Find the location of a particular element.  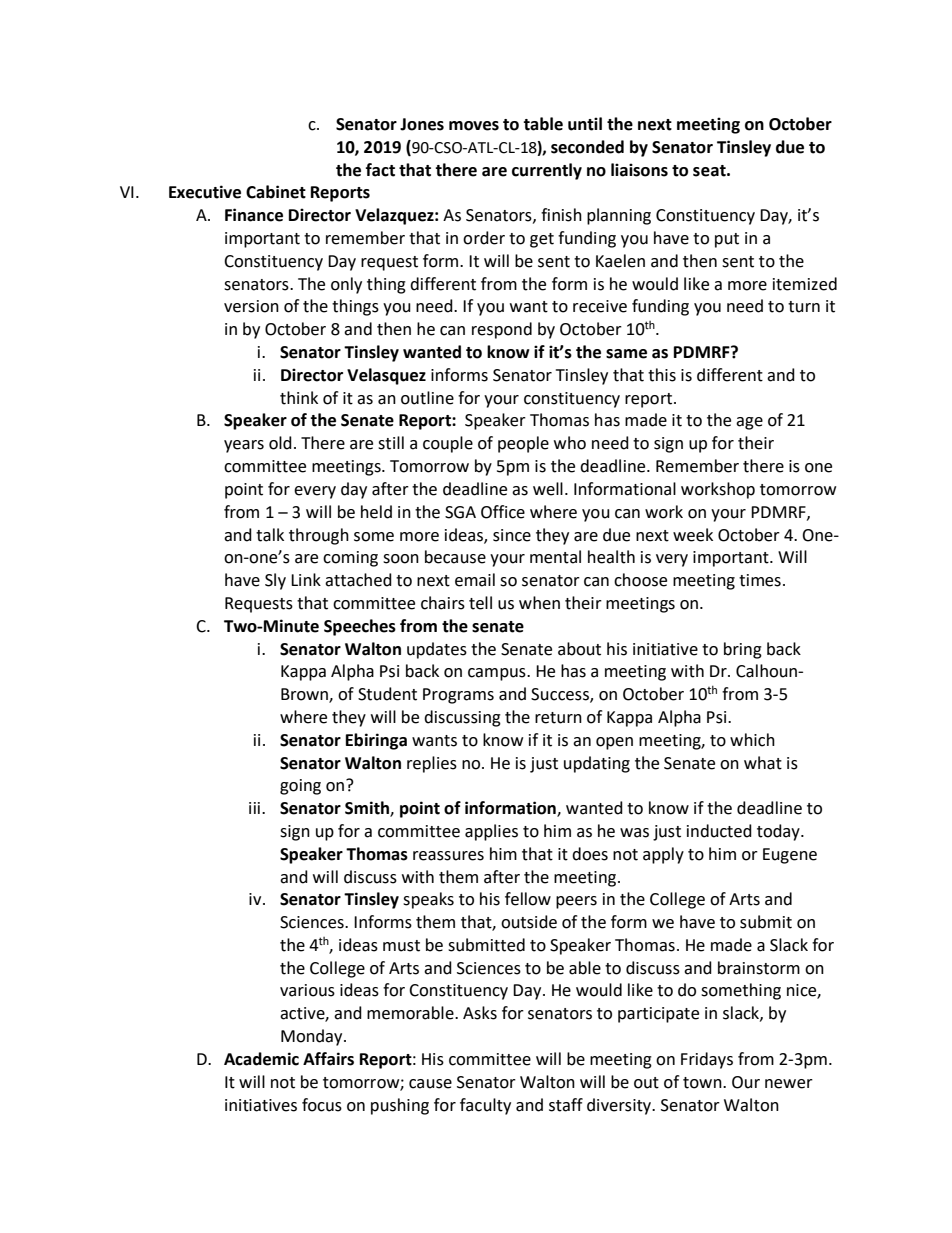

Sly is located at coordinates (275, 581).
